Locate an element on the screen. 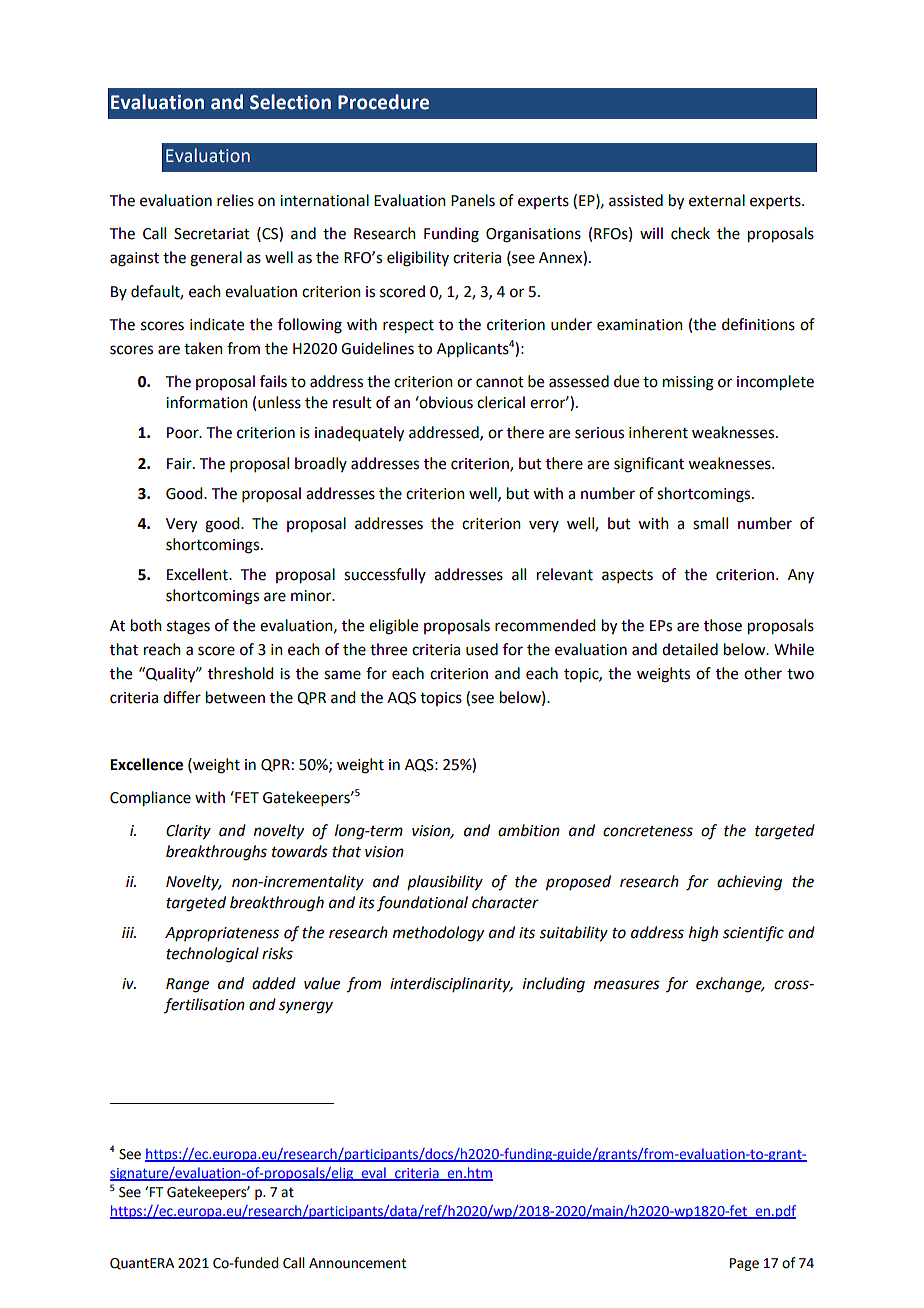 The height and width of the screenshot is (1308, 924). other is located at coordinates (763, 673).
